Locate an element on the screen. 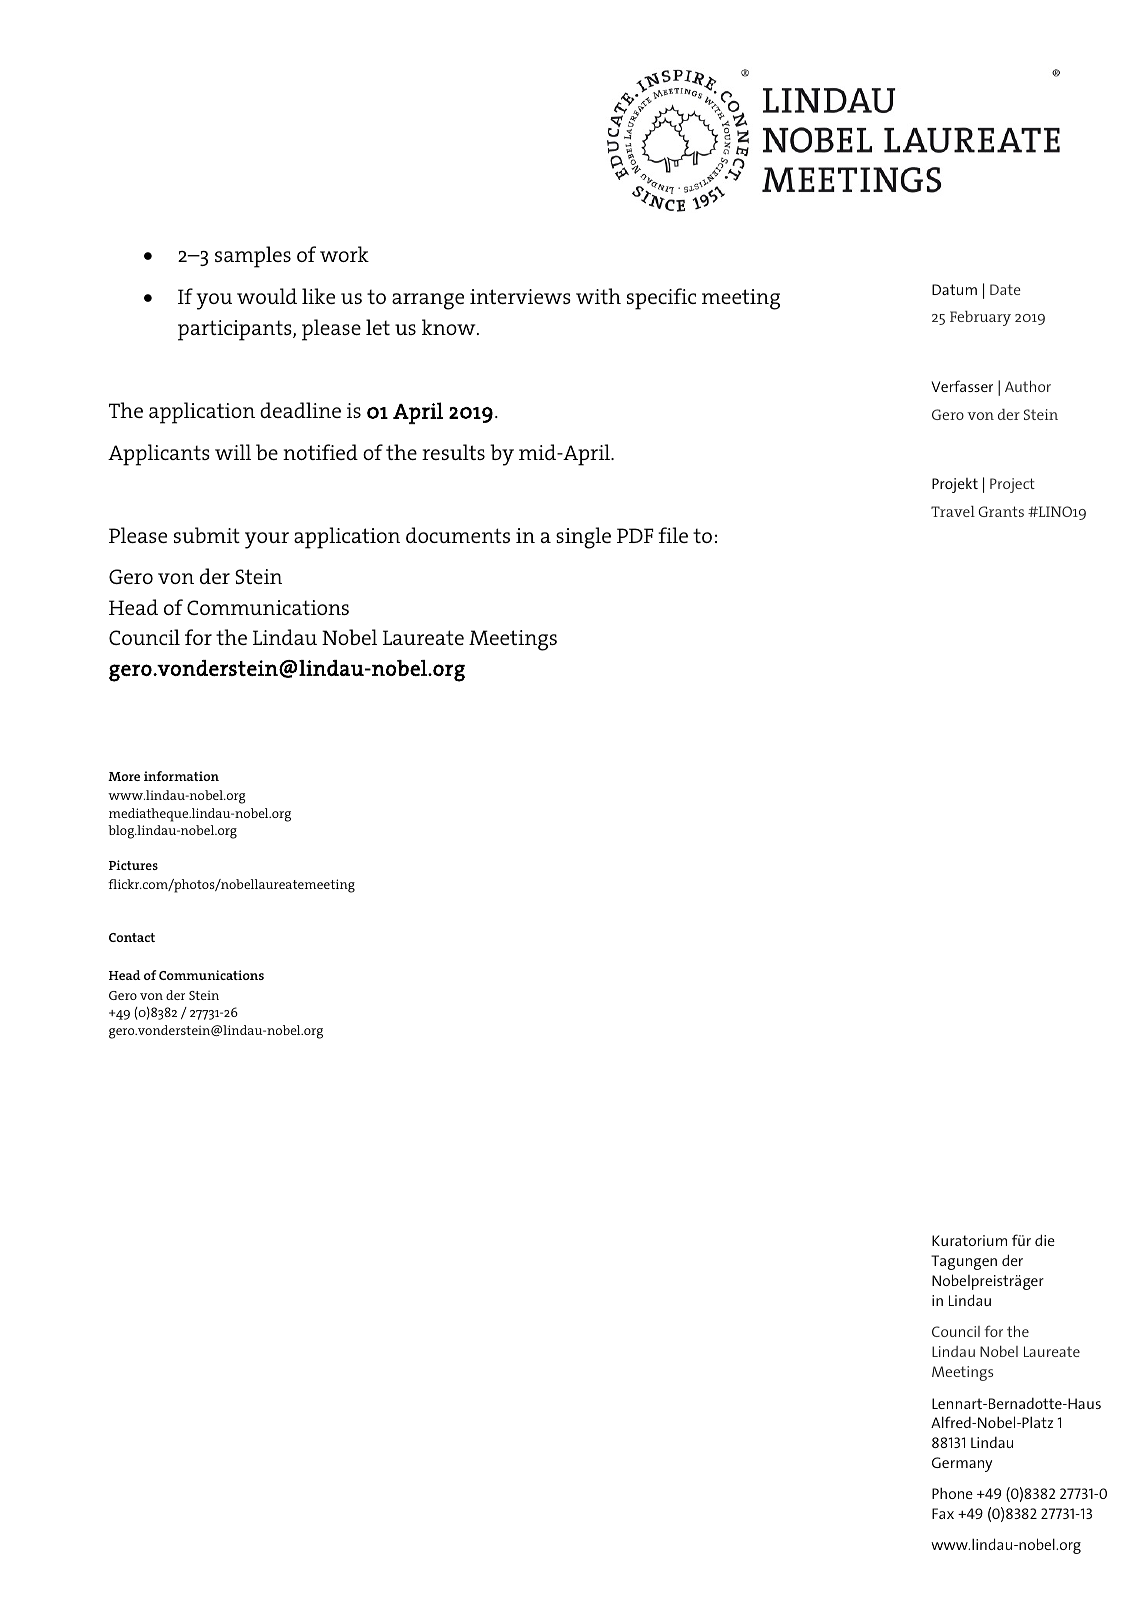  Contact is located at coordinates (132, 937).
